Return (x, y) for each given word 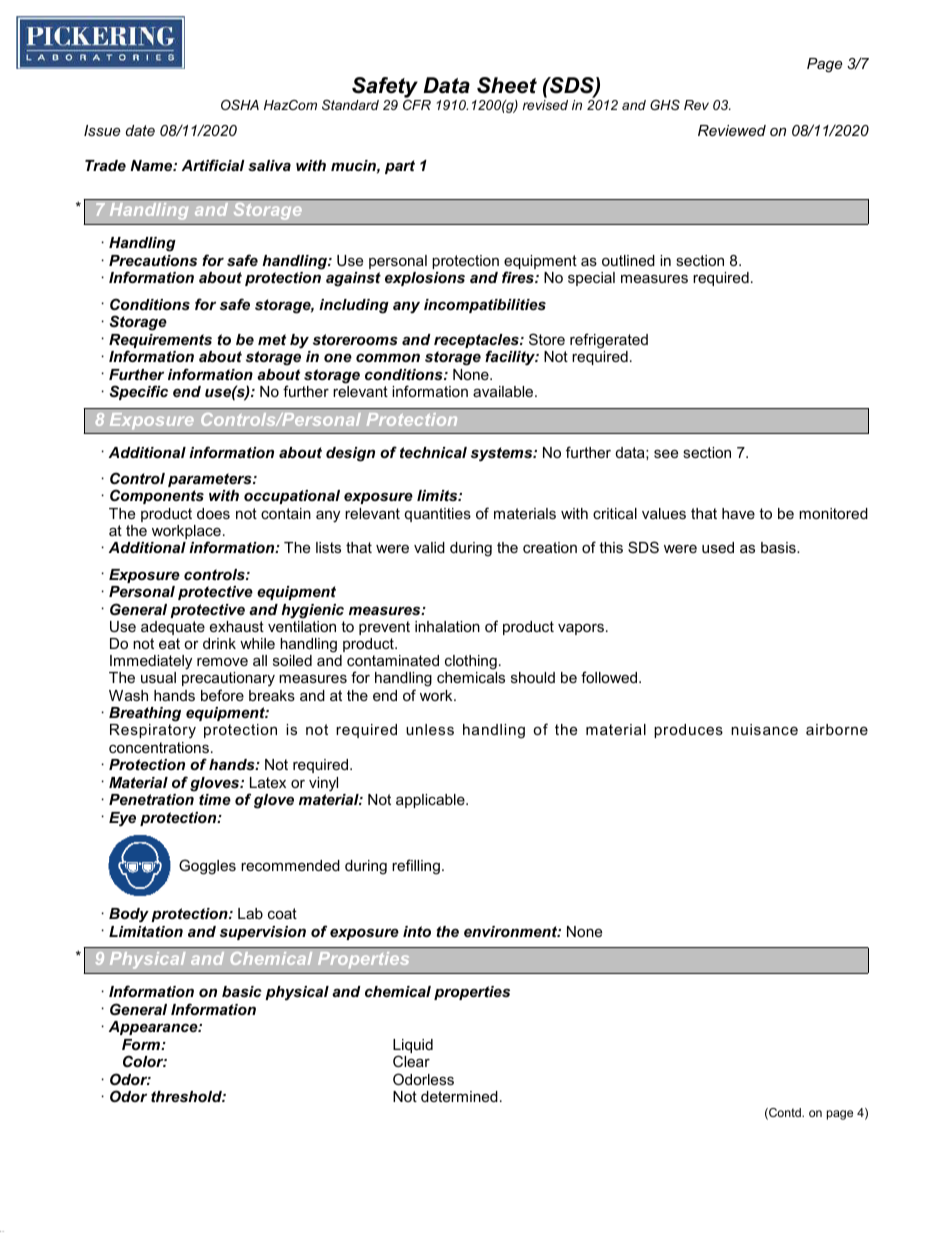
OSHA (240, 105)
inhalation (447, 626)
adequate (173, 628)
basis (779, 547)
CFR (417, 105)
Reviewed (732, 130)
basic (242, 991)
